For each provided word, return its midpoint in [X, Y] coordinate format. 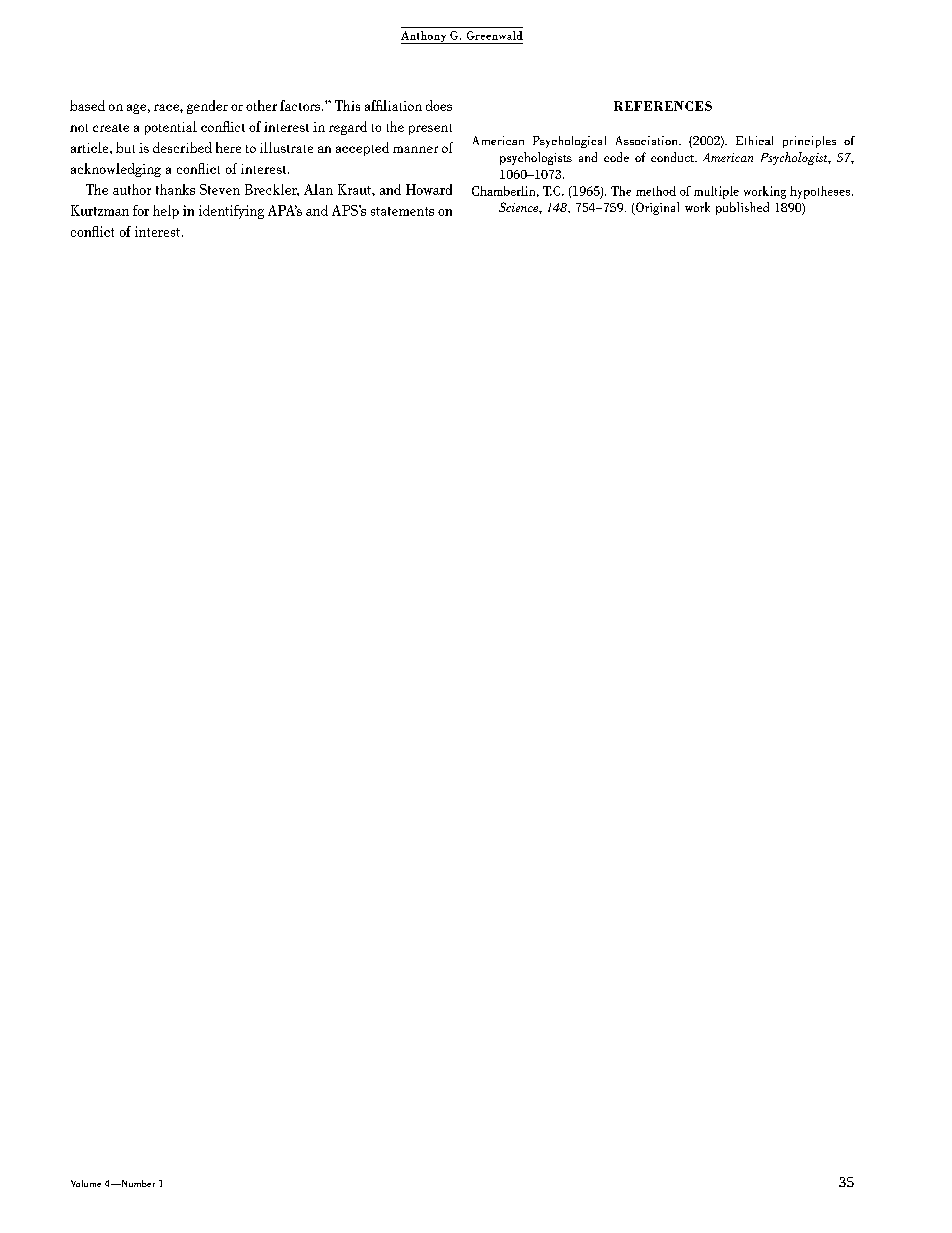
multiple [716, 192]
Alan [318, 189]
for [141, 210]
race [167, 107]
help [166, 212]
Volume [86, 1183]
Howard [429, 189]
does [439, 105]
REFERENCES [663, 106]
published [742, 208]
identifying [231, 212]
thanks [175, 189]
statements [402, 211]
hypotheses [821, 192]
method [656, 191]
